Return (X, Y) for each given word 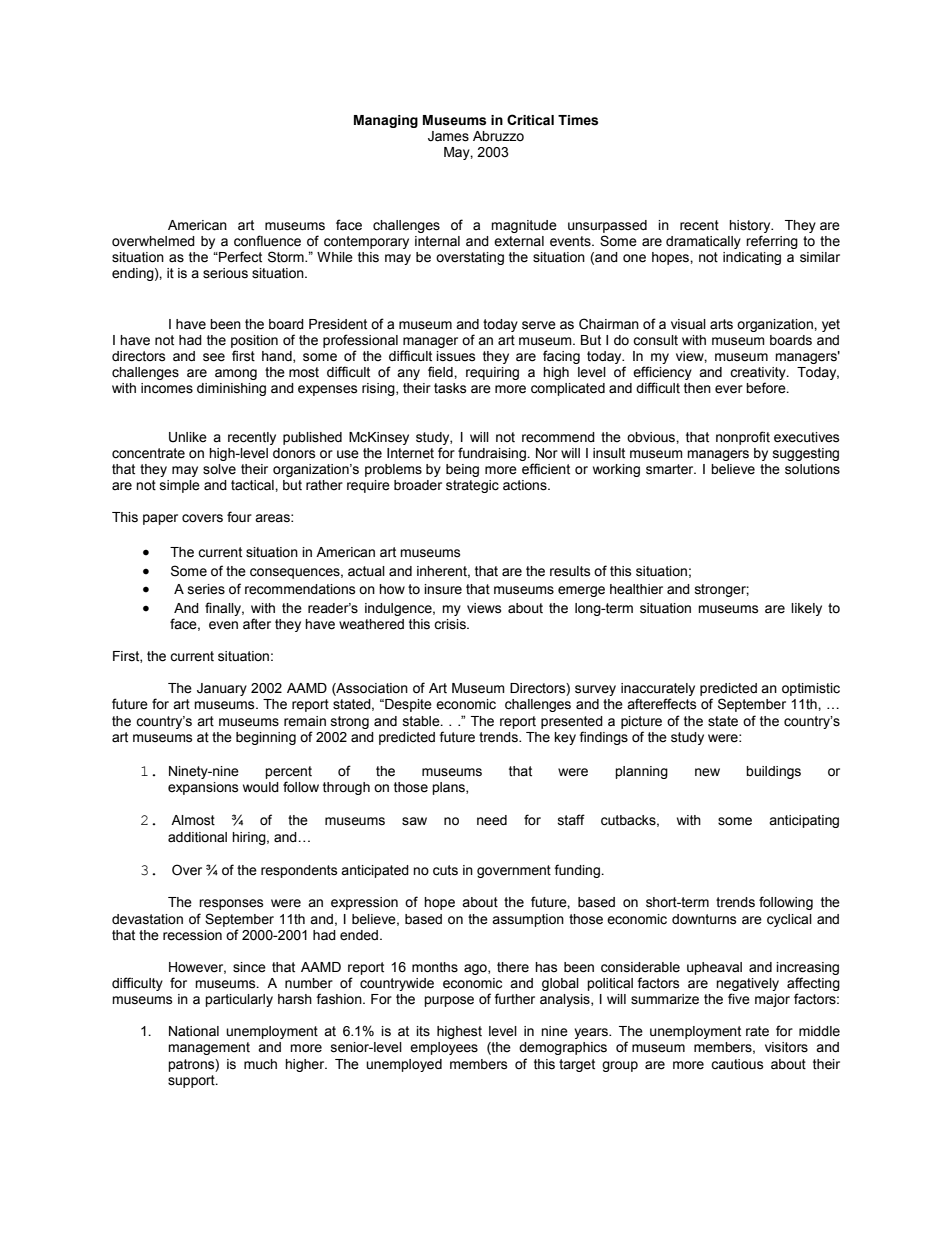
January (222, 689)
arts (721, 324)
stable (422, 721)
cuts (445, 870)
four (239, 517)
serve (539, 325)
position (254, 341)
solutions (812, 469)
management (209, 1048)
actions (526, 485)
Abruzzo (498, 136)
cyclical (789, 920)
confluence (267, 241)
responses (231, 904)
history (751, 226)
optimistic (811, 689)
